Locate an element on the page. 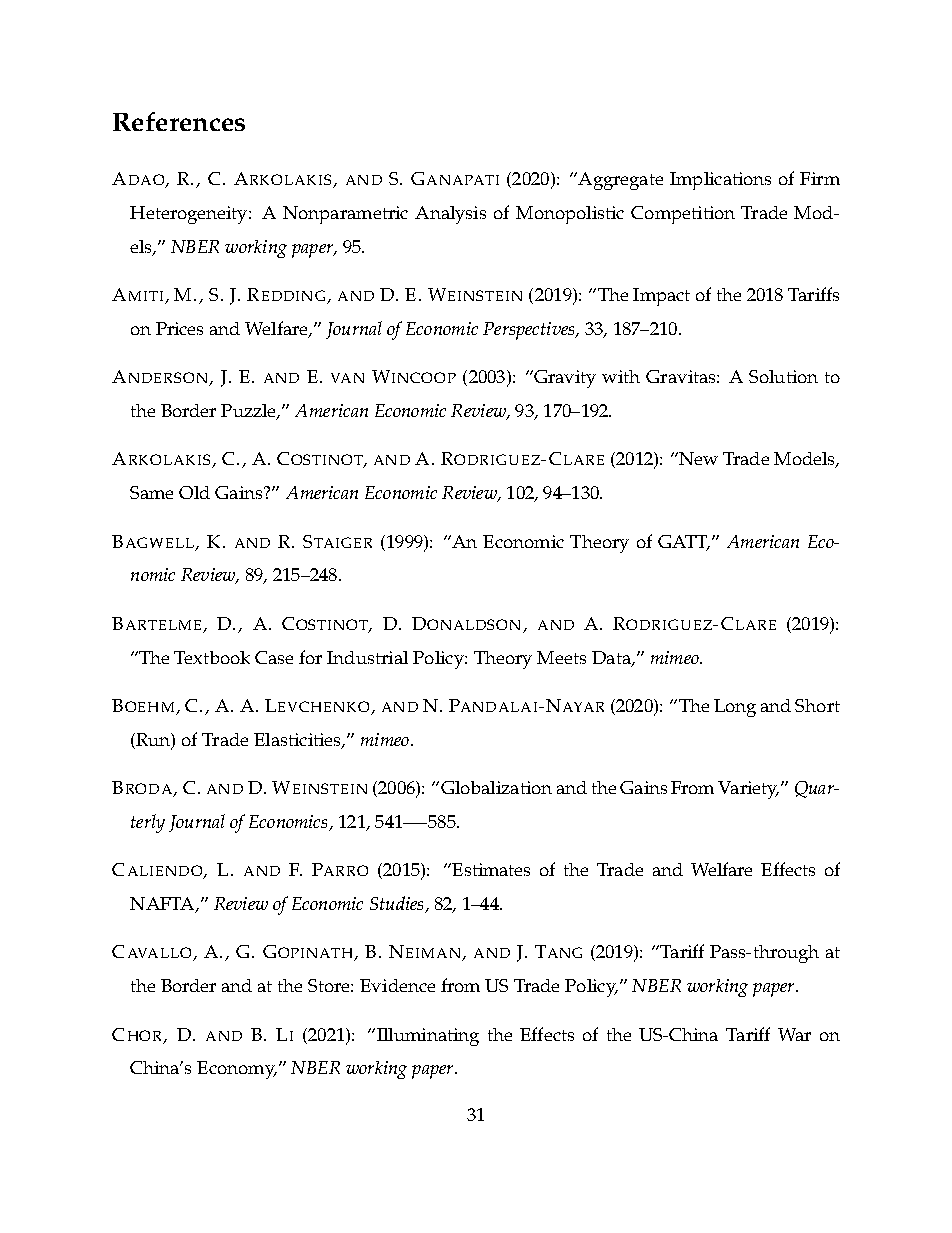  References is located at coordinates (179, 121).
